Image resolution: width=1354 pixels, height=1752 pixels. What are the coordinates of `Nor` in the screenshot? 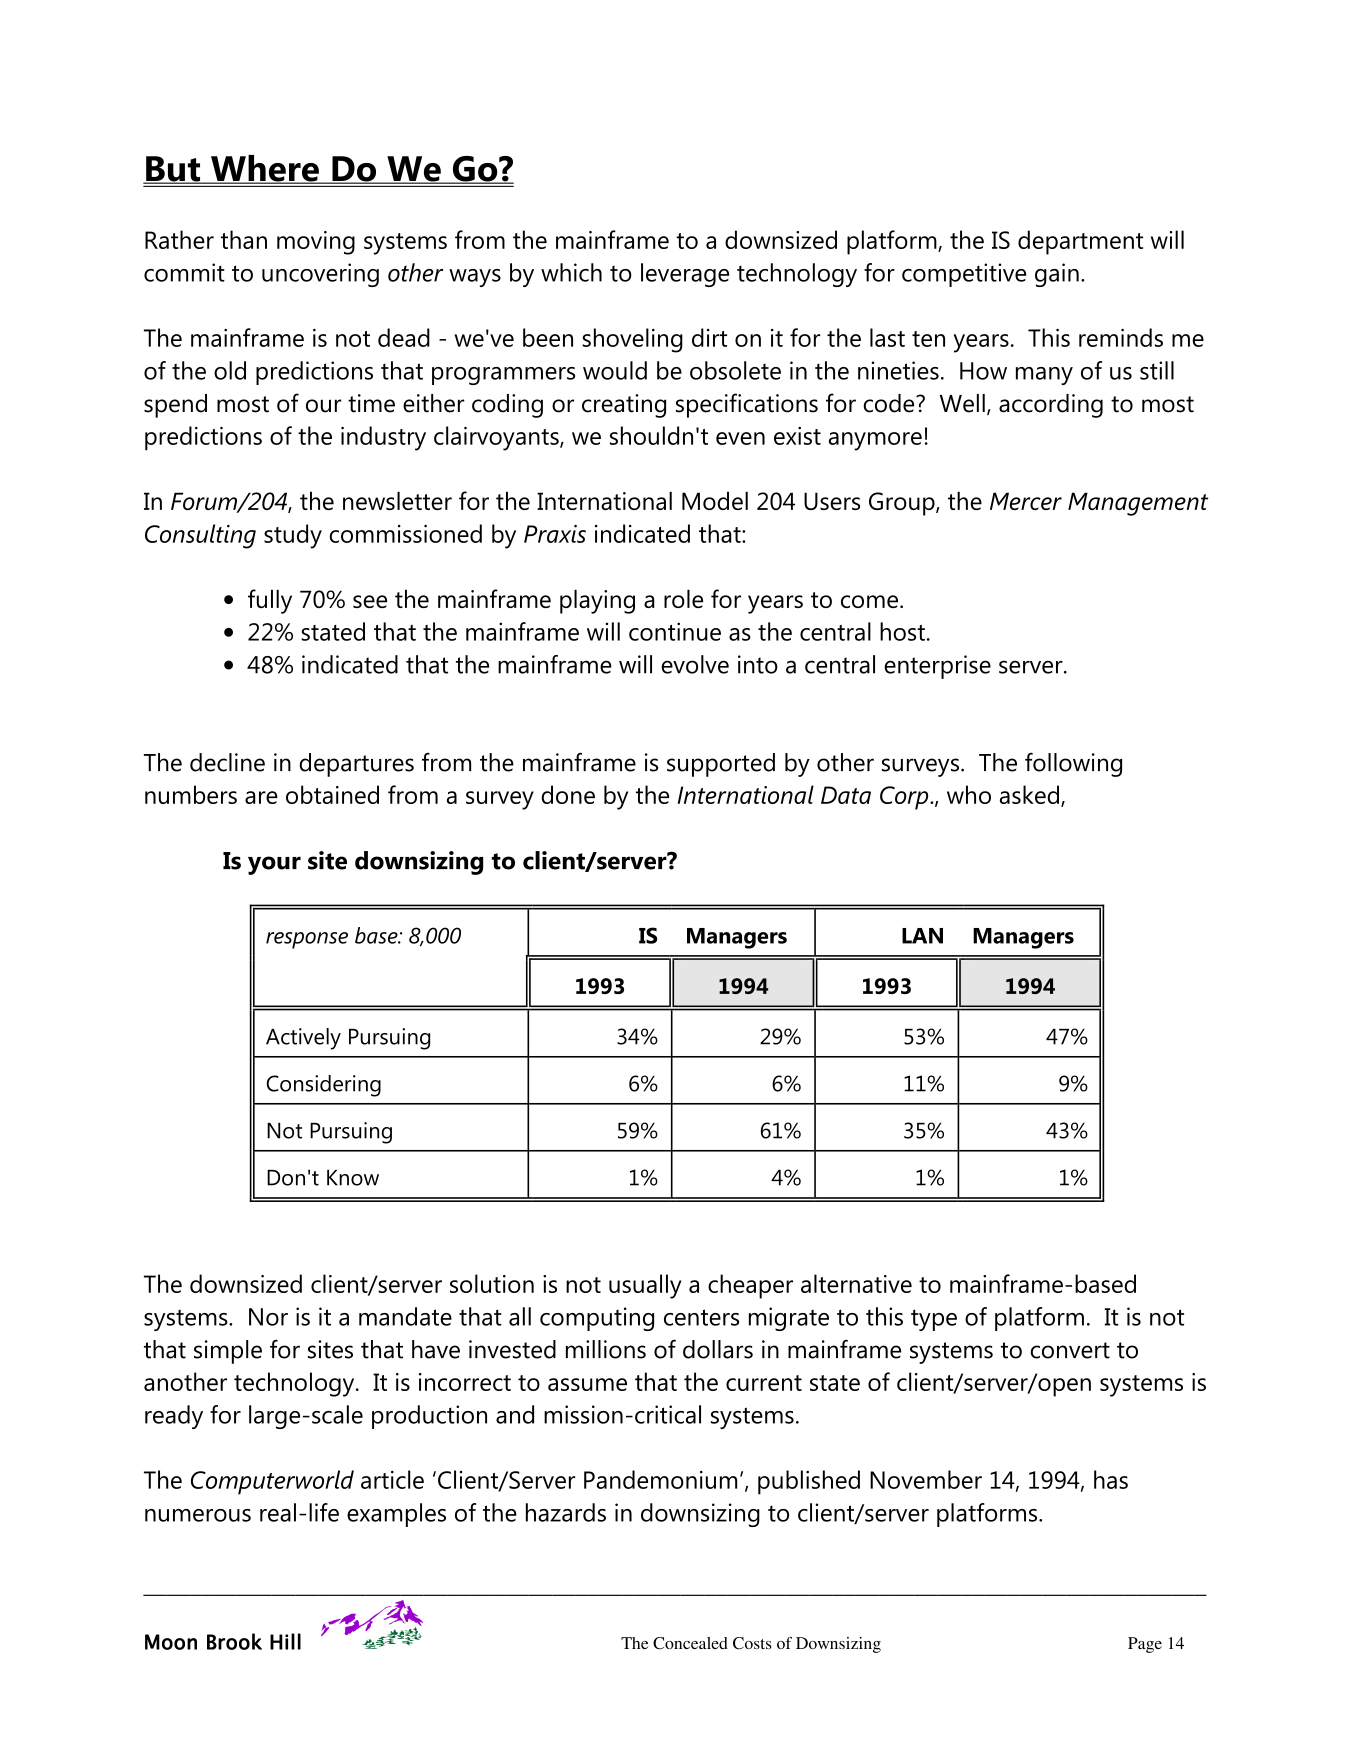 It's located at (268, 1317).
